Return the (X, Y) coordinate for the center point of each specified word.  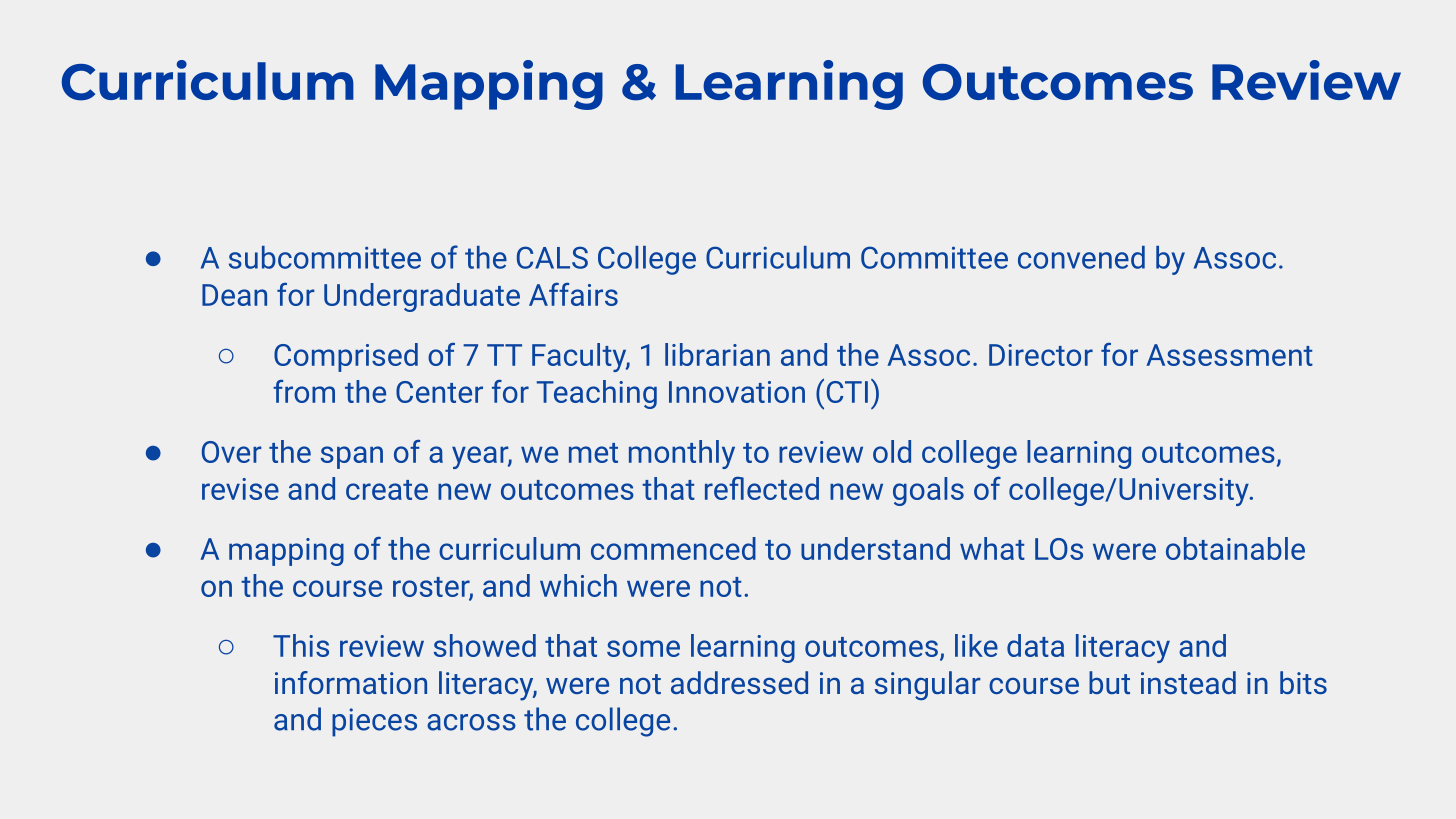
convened (1081, 257)
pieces (374, 722)
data (1035, 645)
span (352, 457)
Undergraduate (422, 297)
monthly (682, 454)
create (387, 490)
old (892, 451)
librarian (717, 354)
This (301, 645)
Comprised (346, 357)
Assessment (1229, 355)
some (643, 648)
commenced (673, 548)
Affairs (573, 294)
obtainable (1235, 548)
